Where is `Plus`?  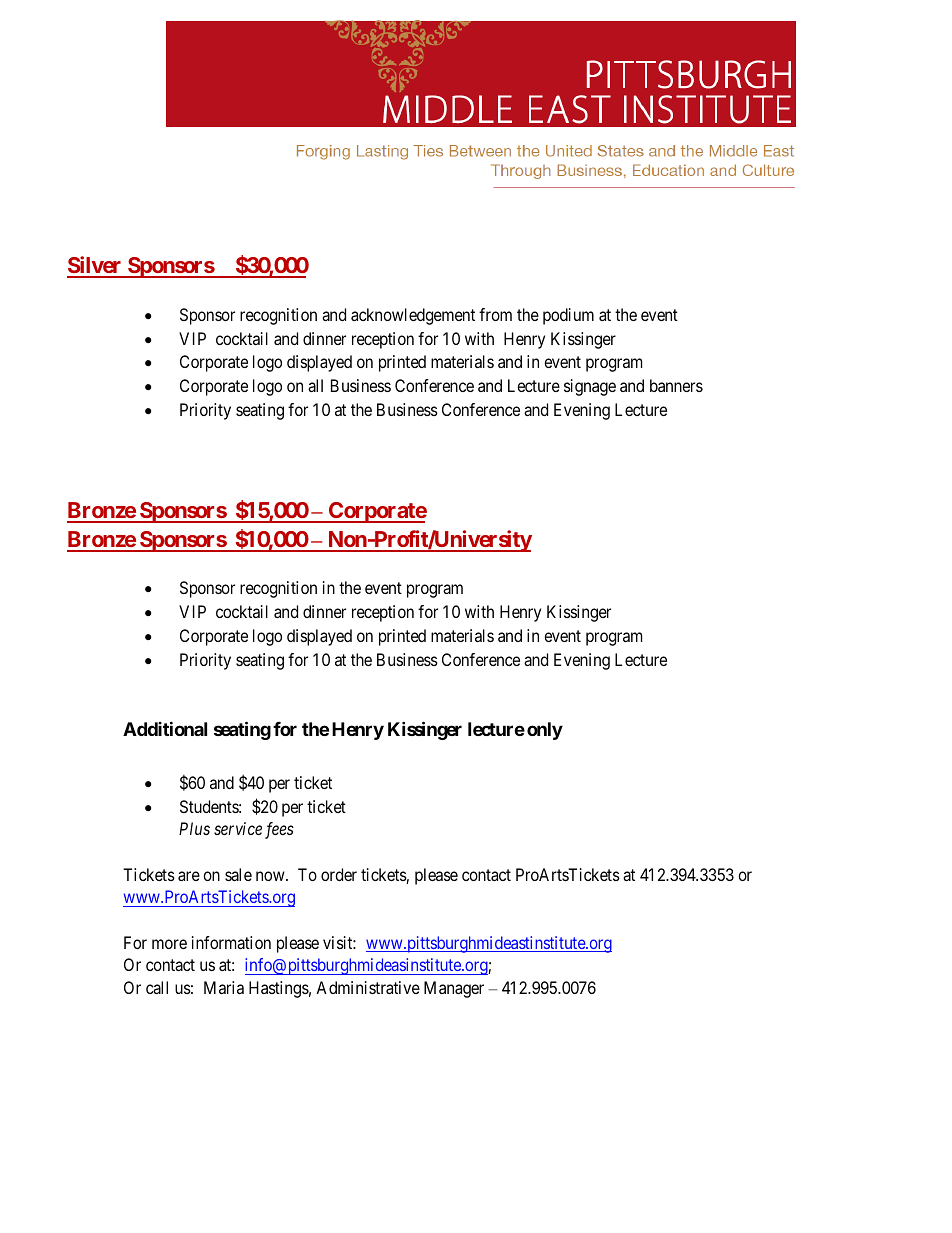
Plus is located at coordinates (194, 828).
